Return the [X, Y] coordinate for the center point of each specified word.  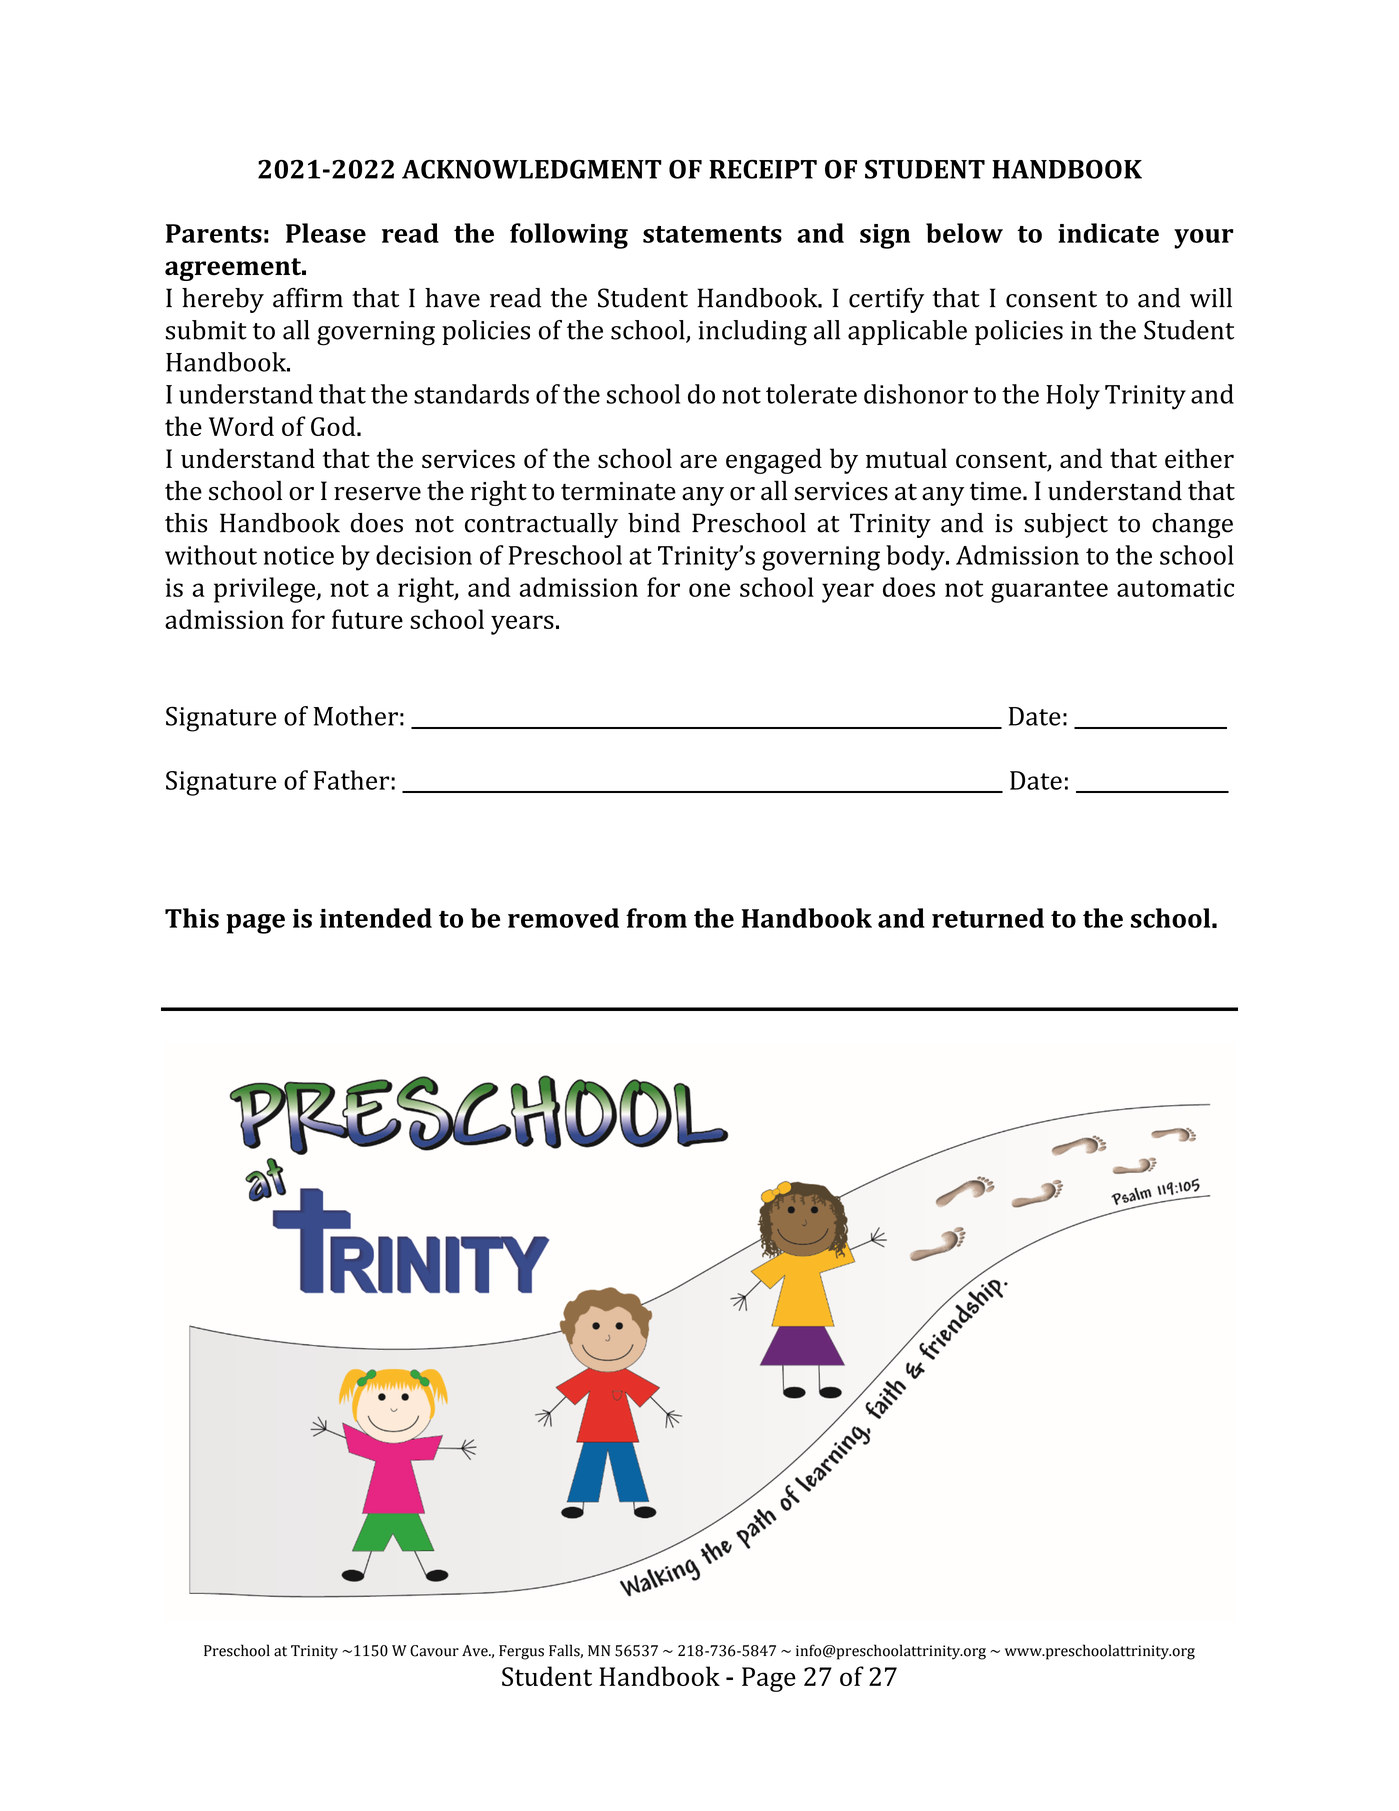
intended [376, 918]
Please [326, 233]
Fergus [521, 1652]
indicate [1108, 233]
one [709, 590]
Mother [356, 716]
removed [563, 918]
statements [712, 234]
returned [988, 918]
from [656, 918]
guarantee [1049, 591]
